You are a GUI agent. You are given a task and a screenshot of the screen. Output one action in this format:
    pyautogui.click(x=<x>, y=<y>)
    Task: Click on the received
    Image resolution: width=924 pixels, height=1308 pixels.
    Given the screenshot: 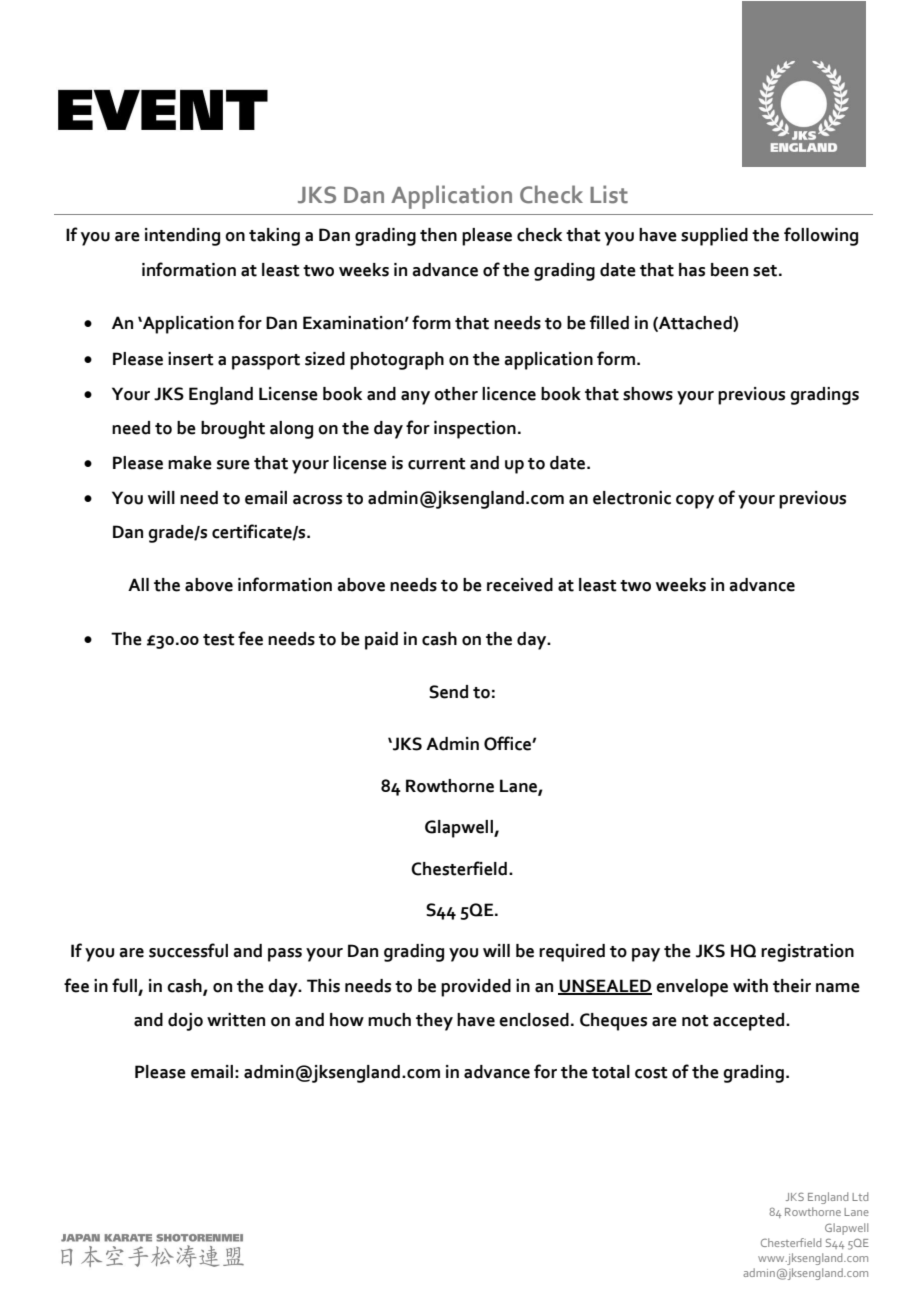 What is the action you would take?
    pyautogui.click(x=520, y=585)
